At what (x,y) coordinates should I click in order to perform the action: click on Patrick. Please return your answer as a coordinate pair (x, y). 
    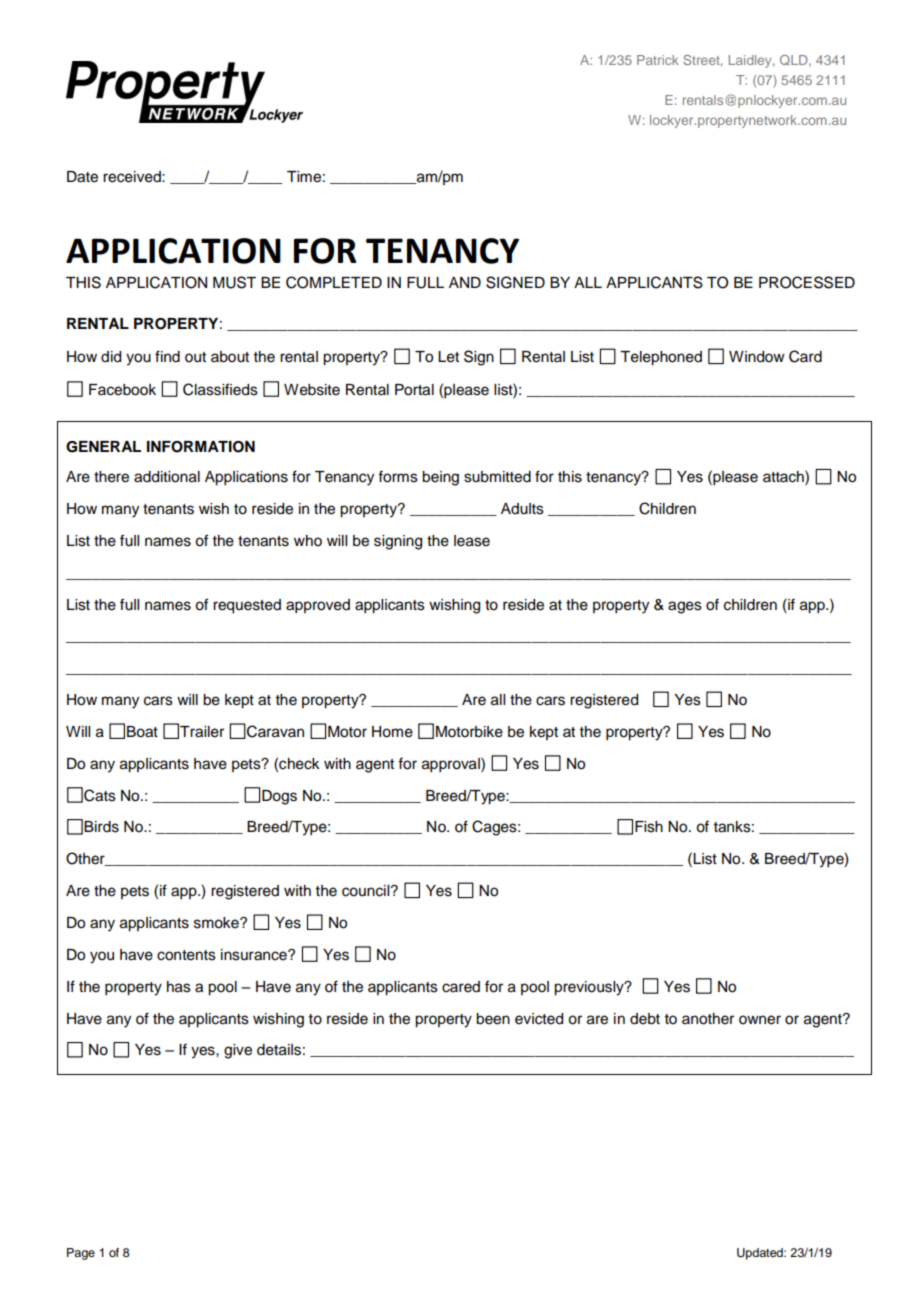
    Looking at the image, I should click on (658, 60).
